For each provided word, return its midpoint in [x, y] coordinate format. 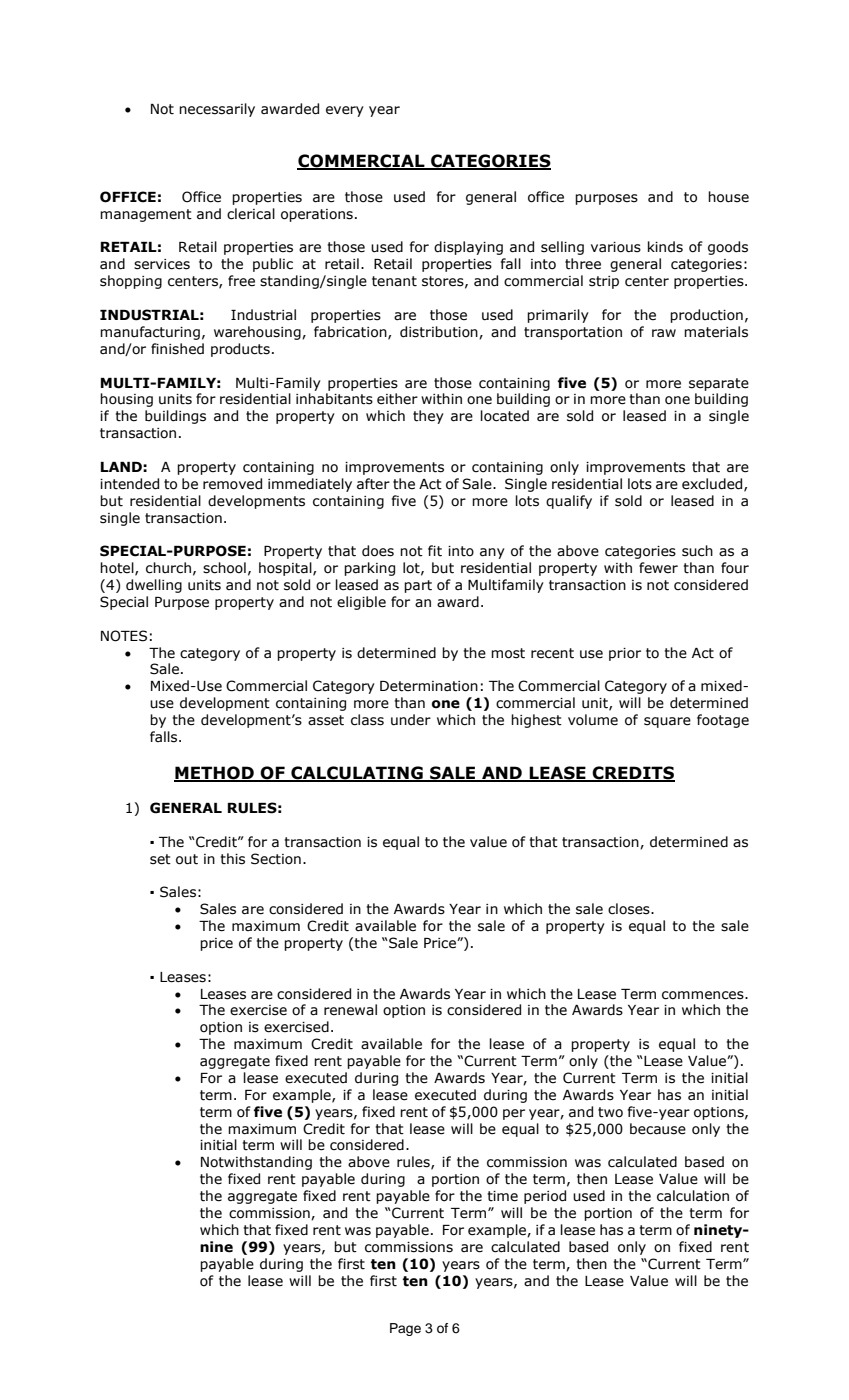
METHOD [215, 773]
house [728, 197]
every [345, 111]
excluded [713, 484]
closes [630, 909]
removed [232, 484]
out [187, 859]
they [428, 417]
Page [405, 1329]
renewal [350, 1010]
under [411, 720]
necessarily [217, 110]
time [503, 1196]
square [667, 722]
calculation [693, 1196]
